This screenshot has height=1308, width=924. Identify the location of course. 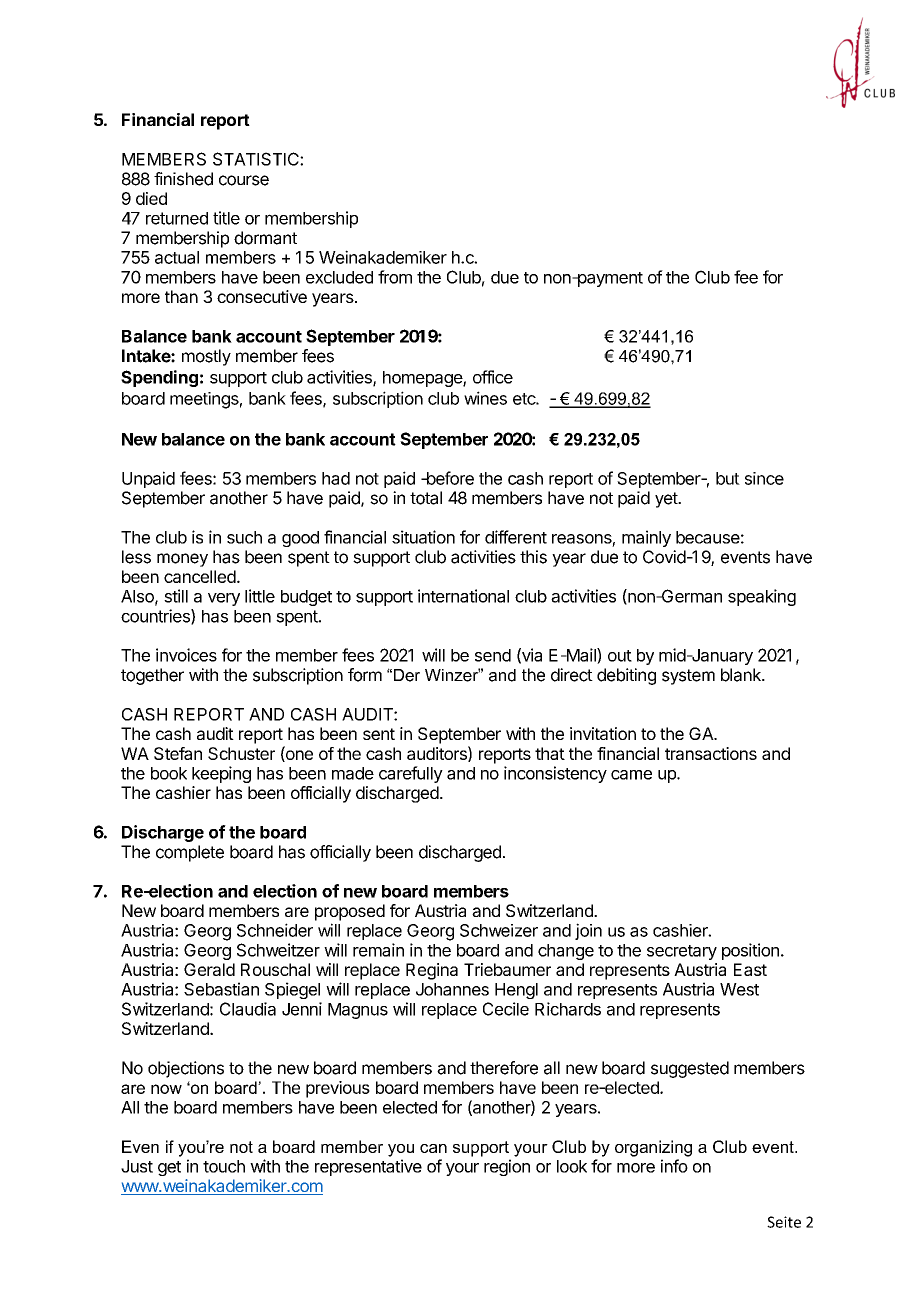
(244, 180).
